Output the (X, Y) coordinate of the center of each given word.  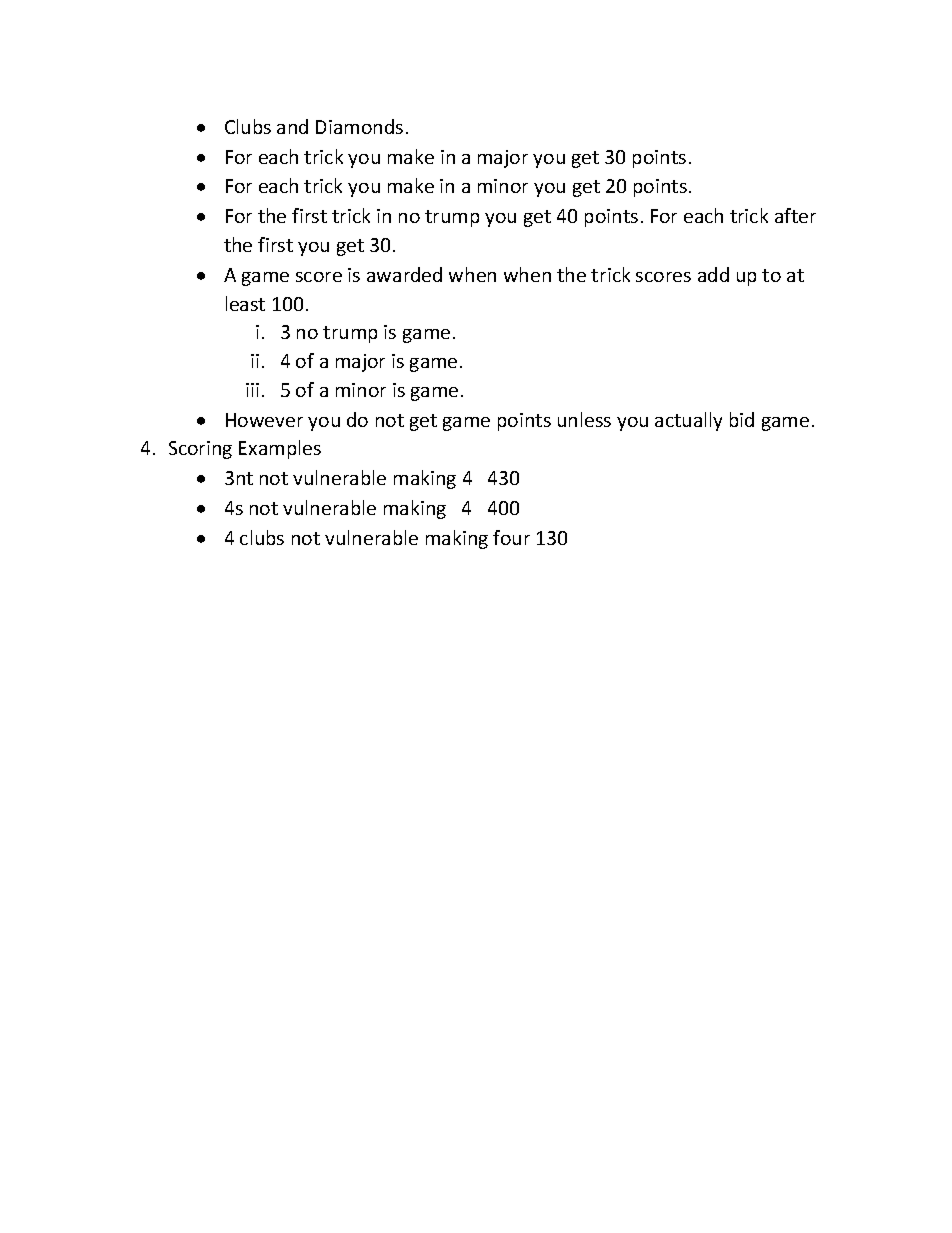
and (292, 126)
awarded (404, 274)
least (245, 303)
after (795, 215)
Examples (280, 449)
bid (742, 419)
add (713, 274)
